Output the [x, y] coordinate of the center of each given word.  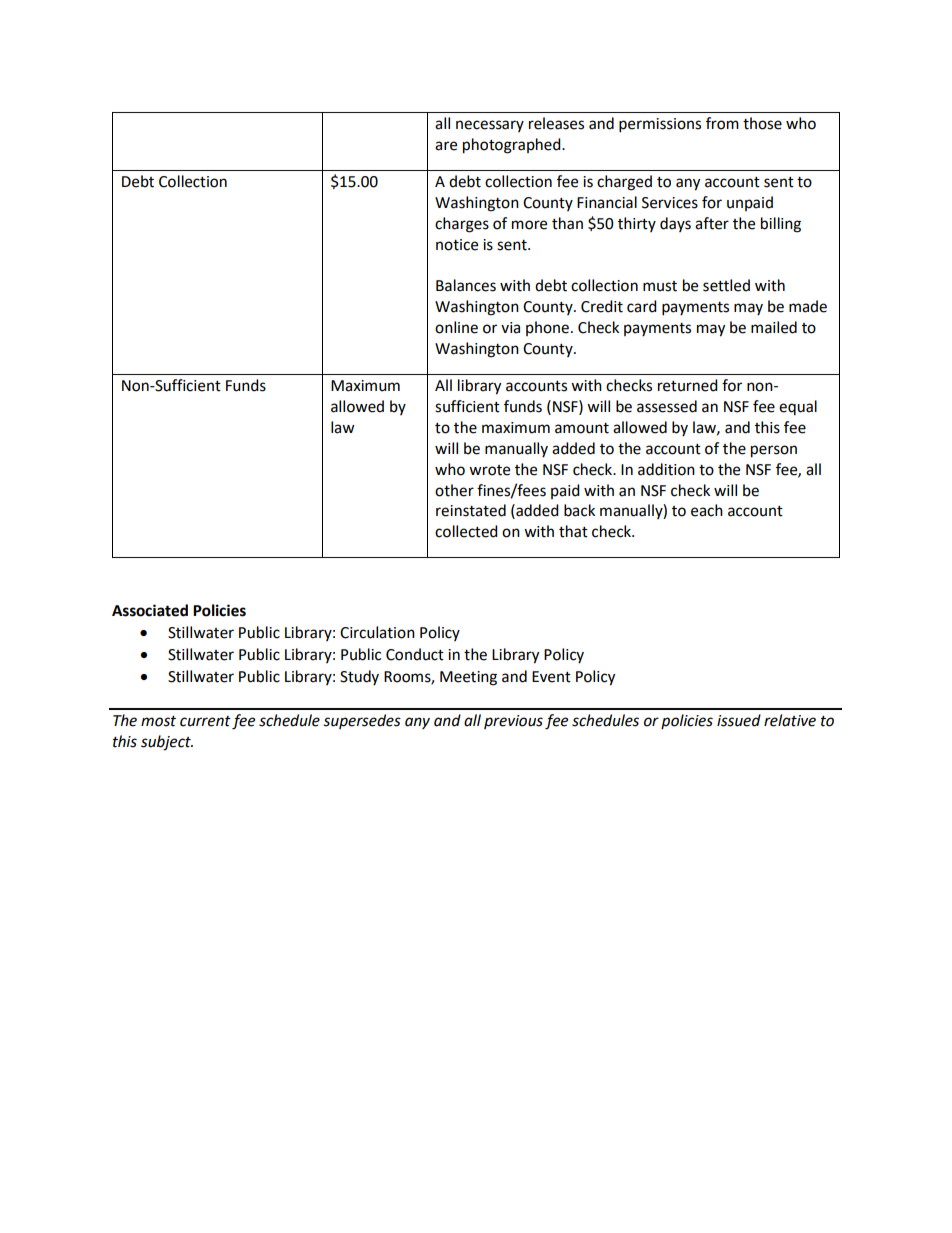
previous [513, 722]
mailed [774, 327]
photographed [513, 146]
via [510, 328]
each [707, 510]
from [722, 123]
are [446, 146]
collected [466, 531]
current [205, 721]
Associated [150, 610]
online [456, 327]
